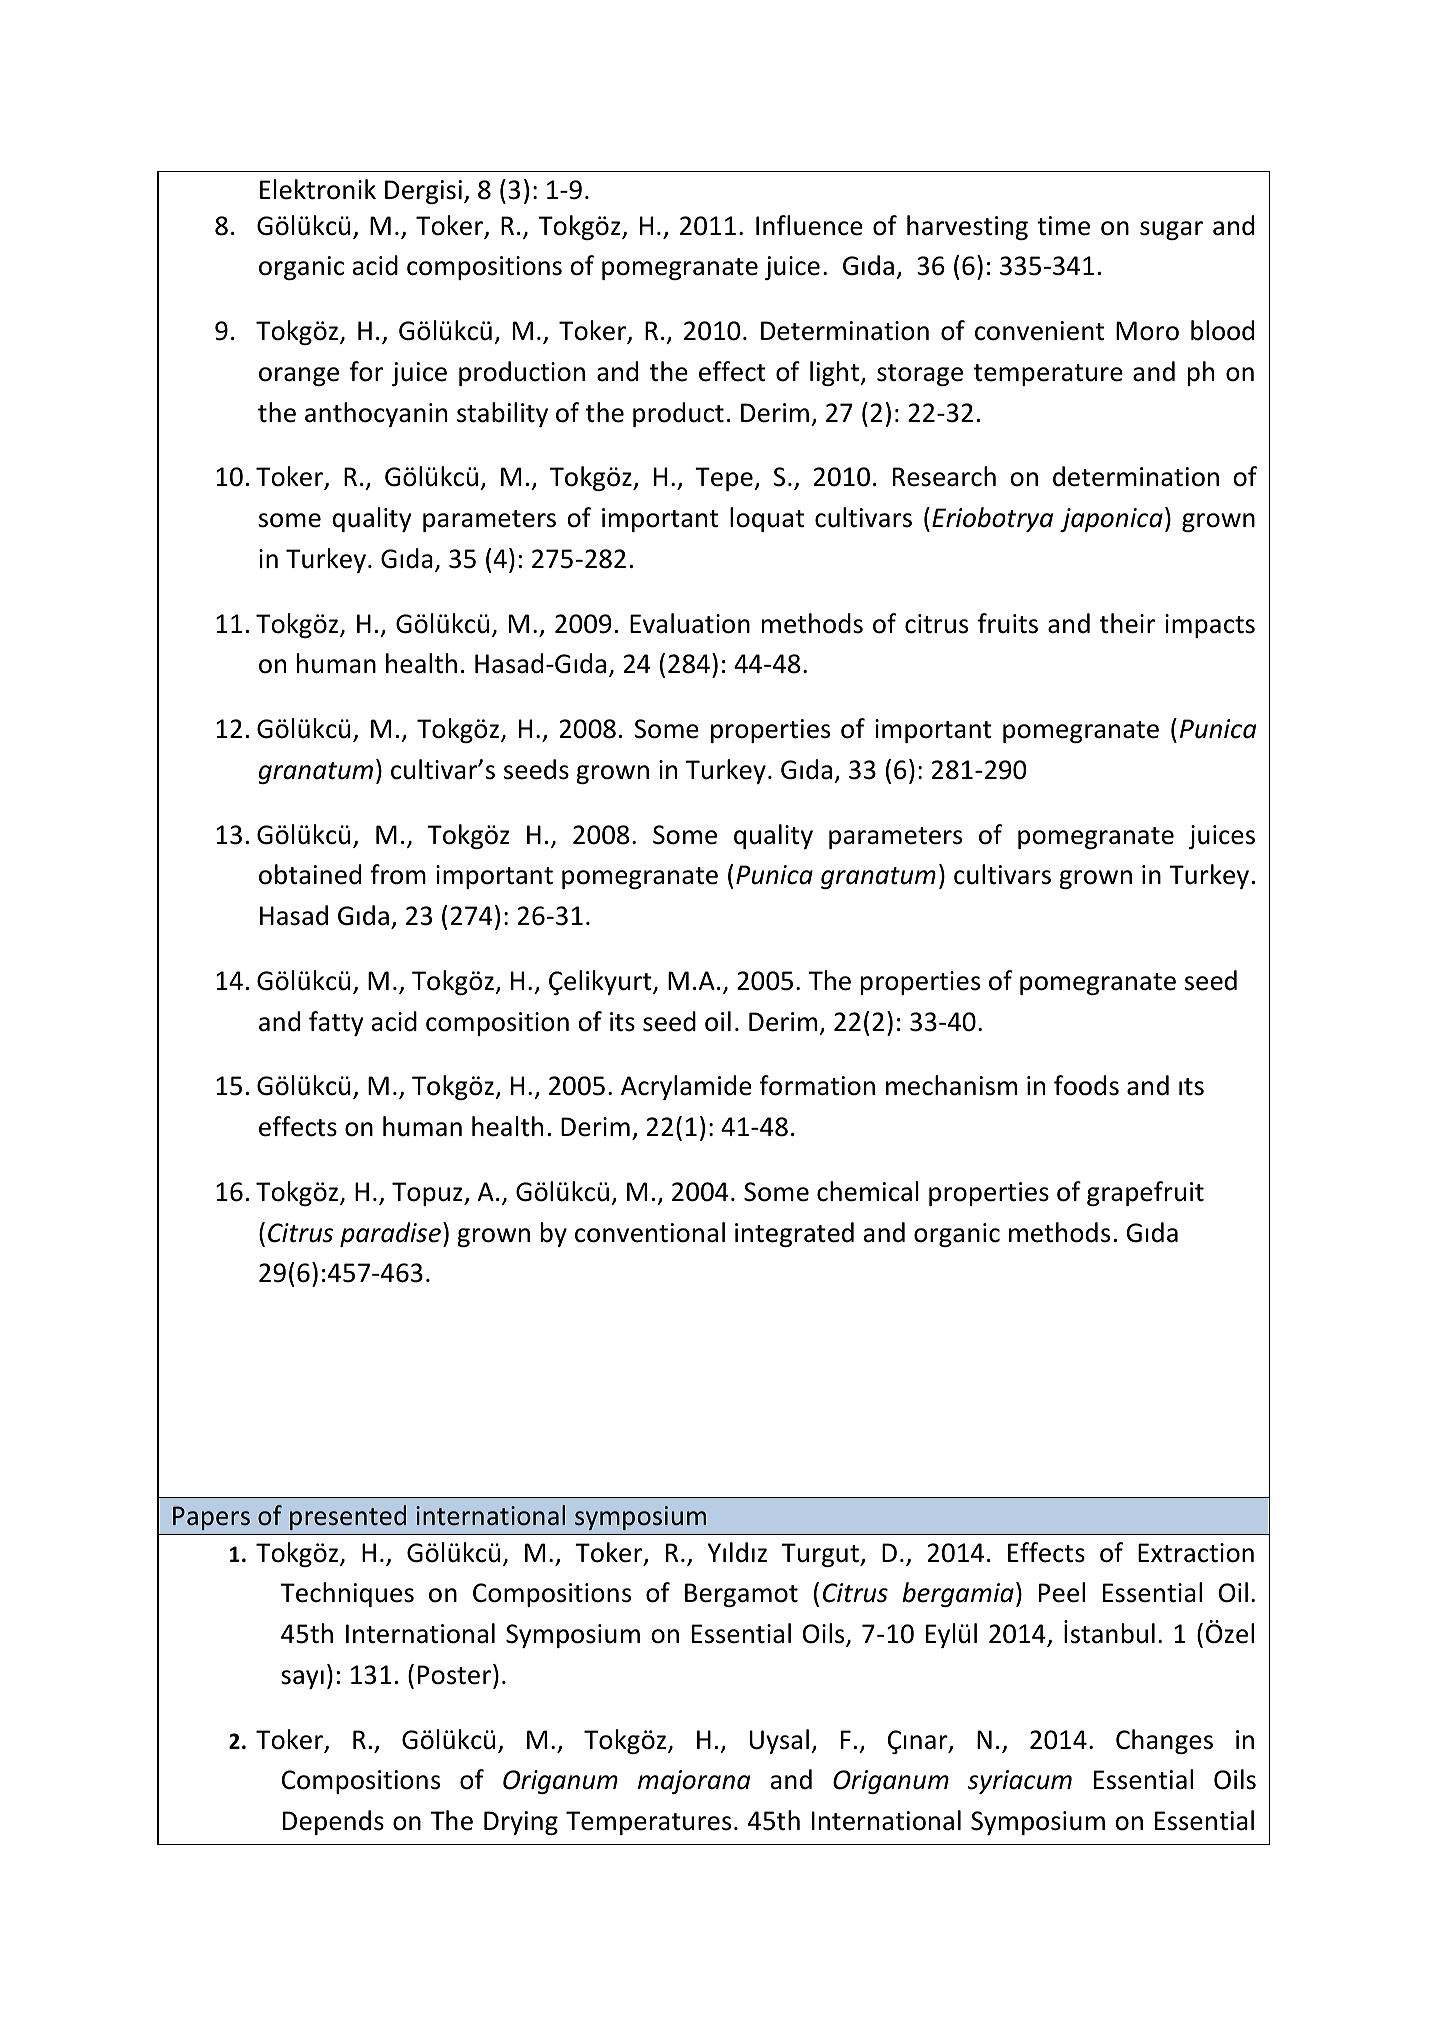  I want to click on Acrylamide, so click(686, 1087).
